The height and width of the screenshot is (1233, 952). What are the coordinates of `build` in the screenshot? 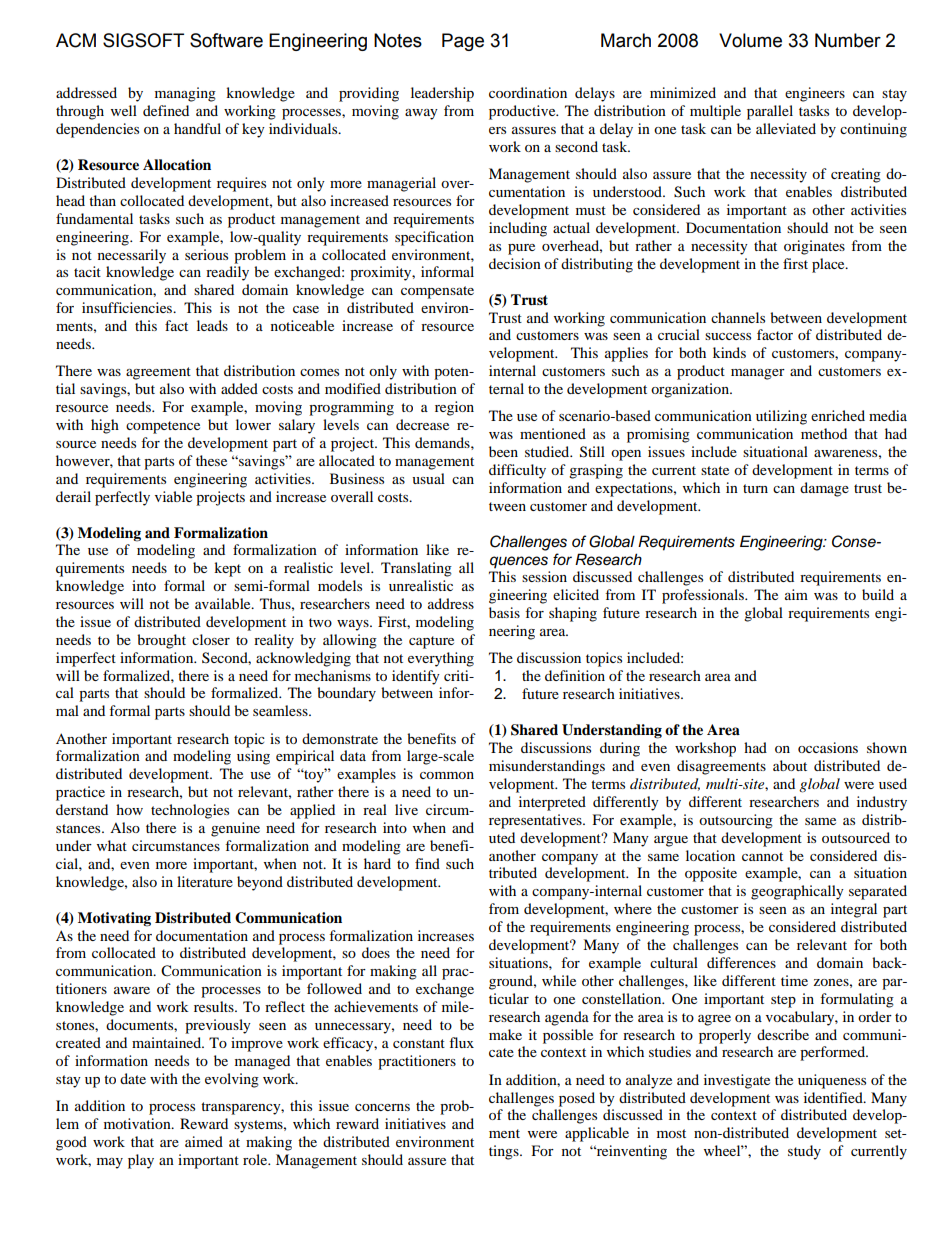 It's located at (878, 594).
